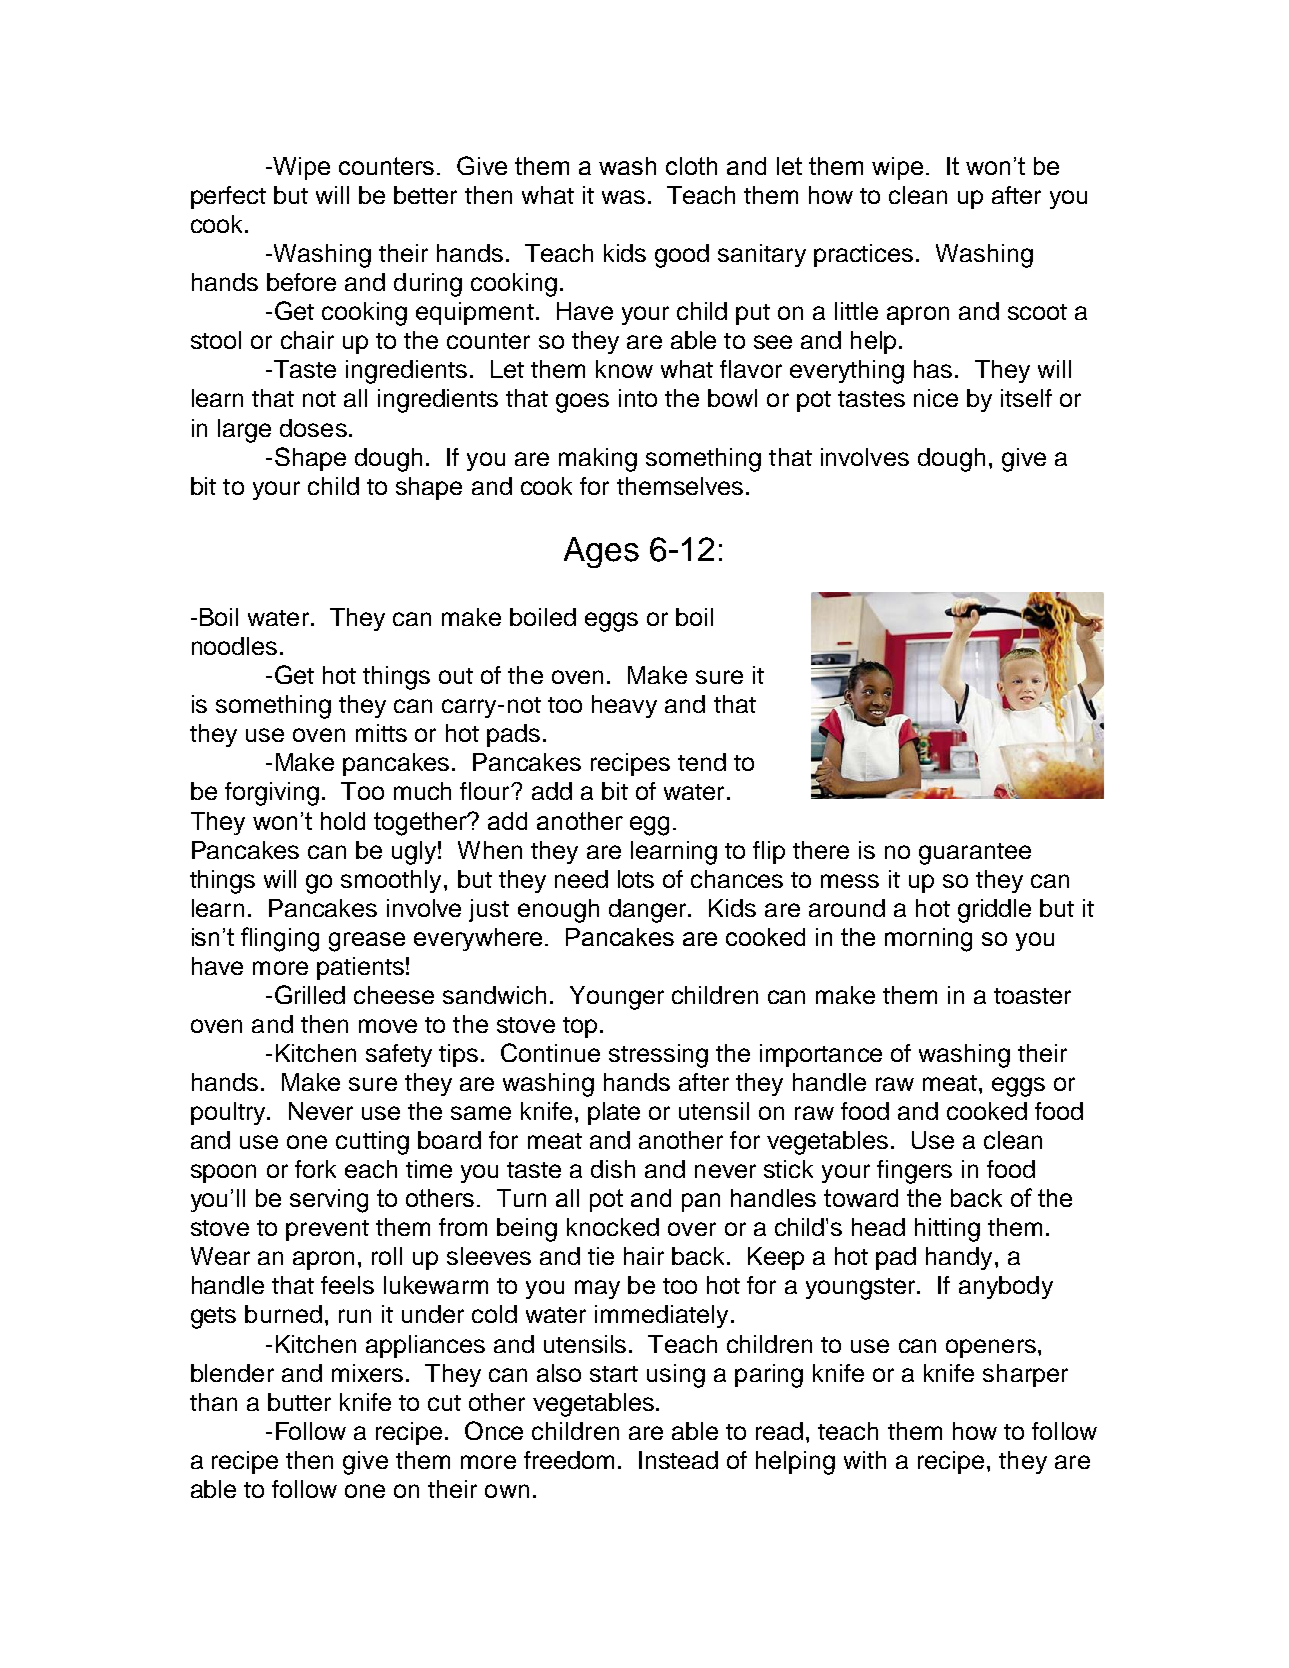  Describe the element at coordinates (863, 255) in the image. I see `practices` at that location.
